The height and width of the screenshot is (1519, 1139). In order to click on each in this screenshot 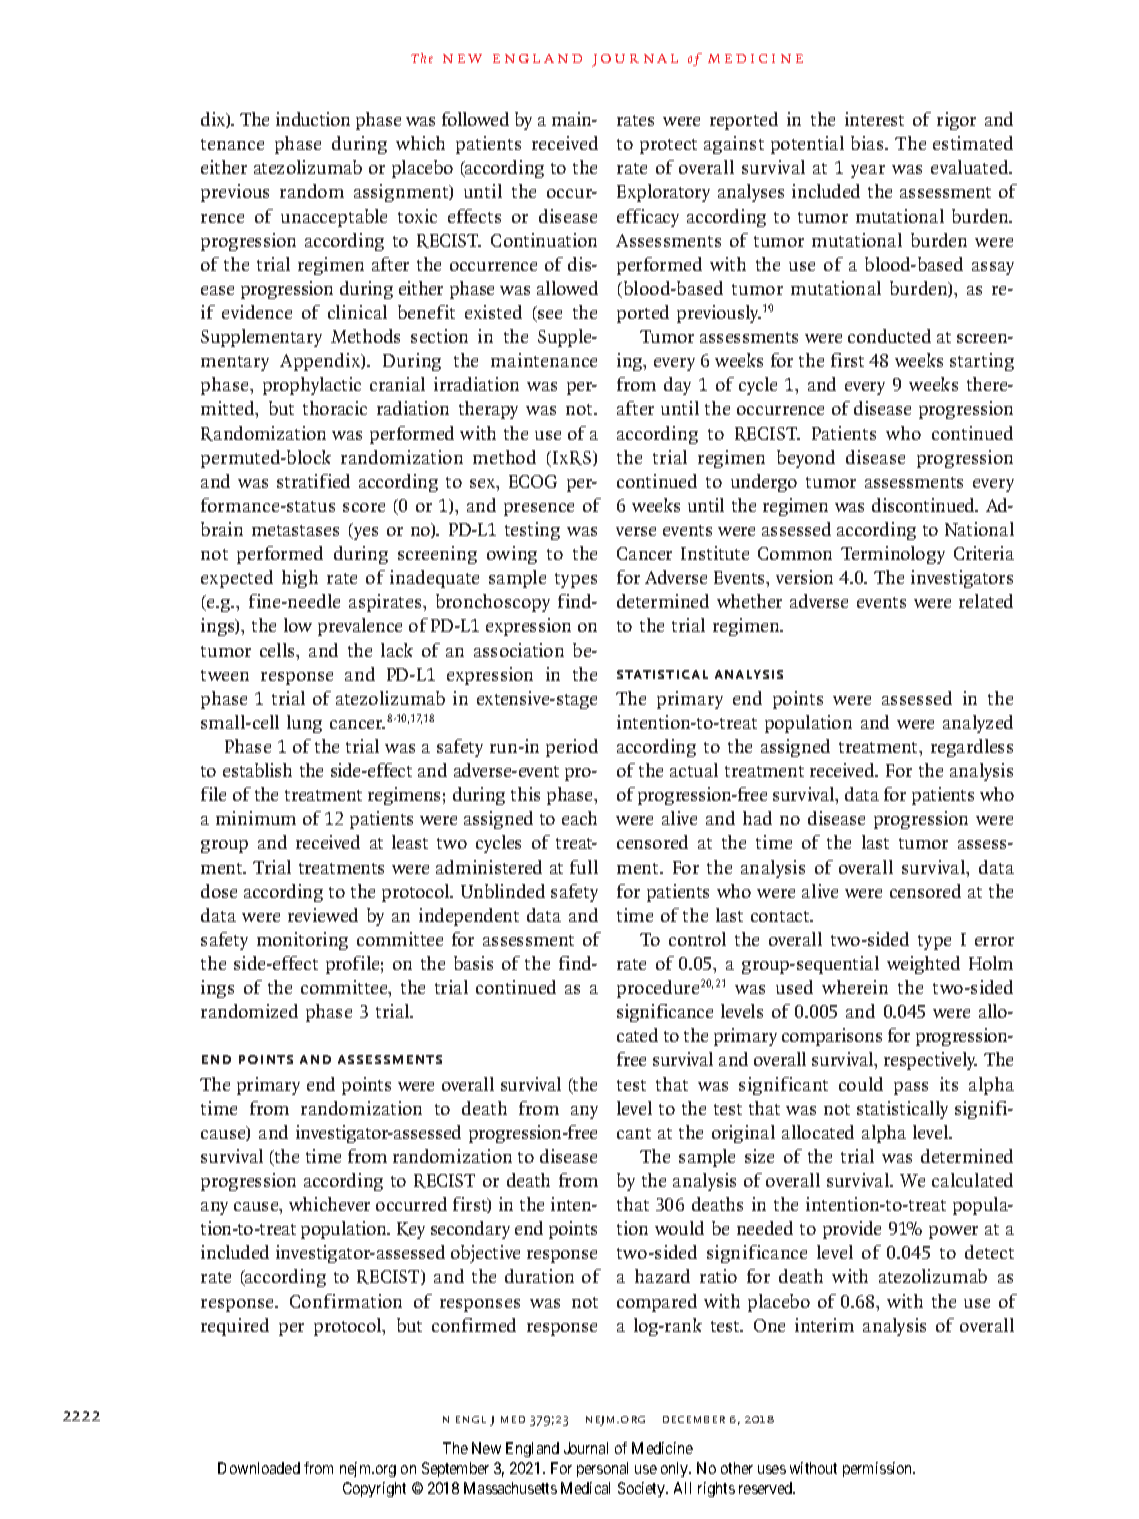, I will do `click(579, 818)`.
